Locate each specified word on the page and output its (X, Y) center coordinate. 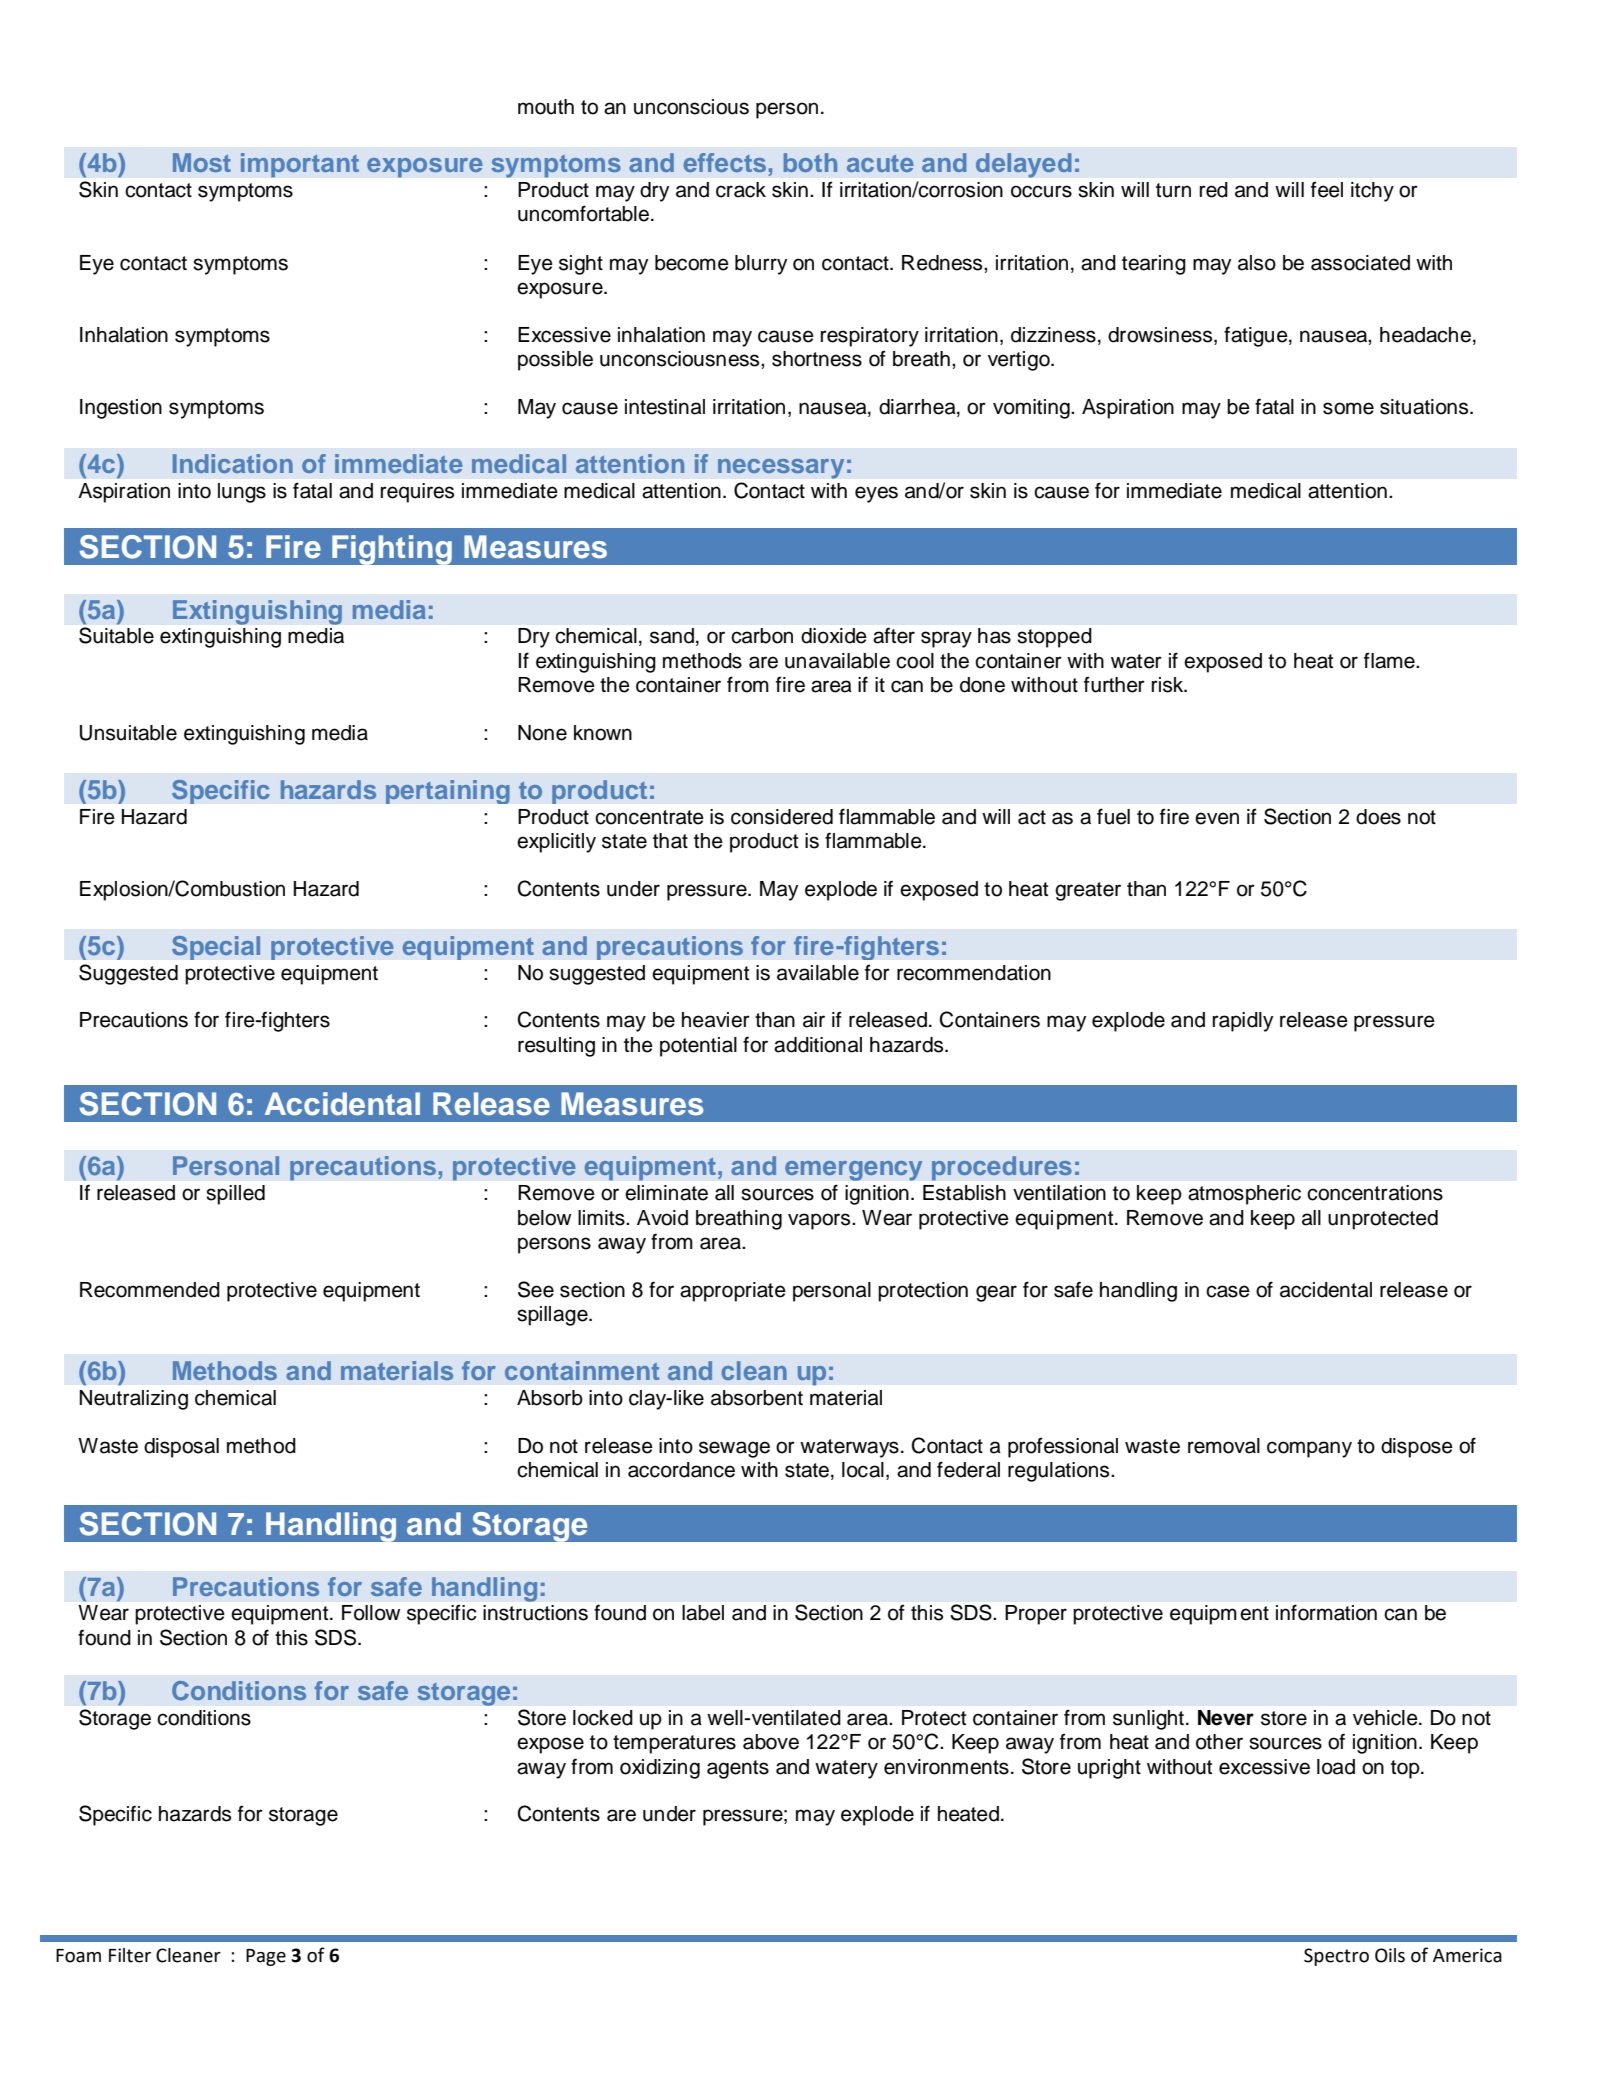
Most (202, 162)
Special (216, 948)
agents (738, 1769)
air (814, 1020)
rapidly (1243, 1022)
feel (1327, 189)
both (810, 162)
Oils (1390, 1955)
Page (266, 1957)
